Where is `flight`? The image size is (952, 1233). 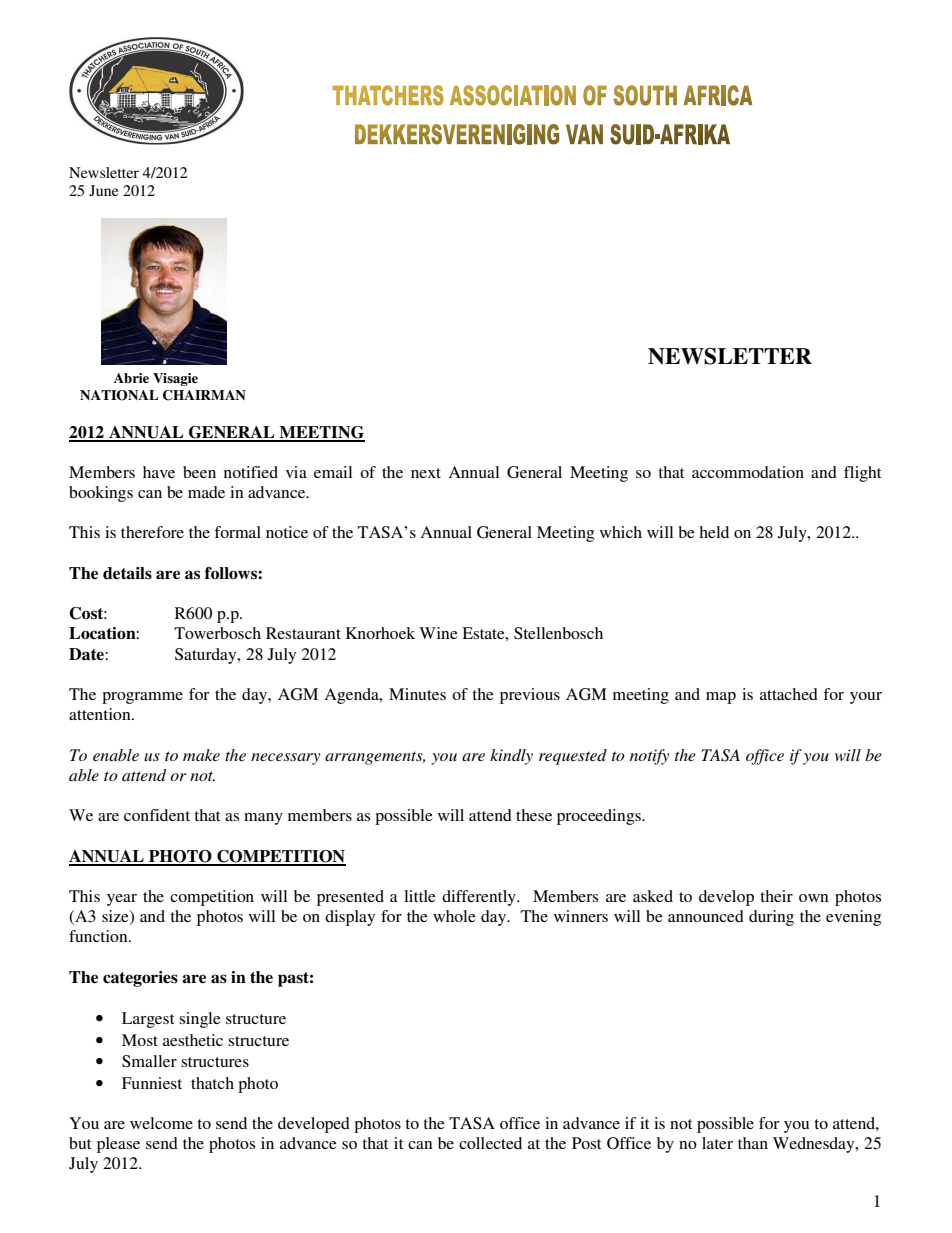 flight is located at coordinates (862, 474).
